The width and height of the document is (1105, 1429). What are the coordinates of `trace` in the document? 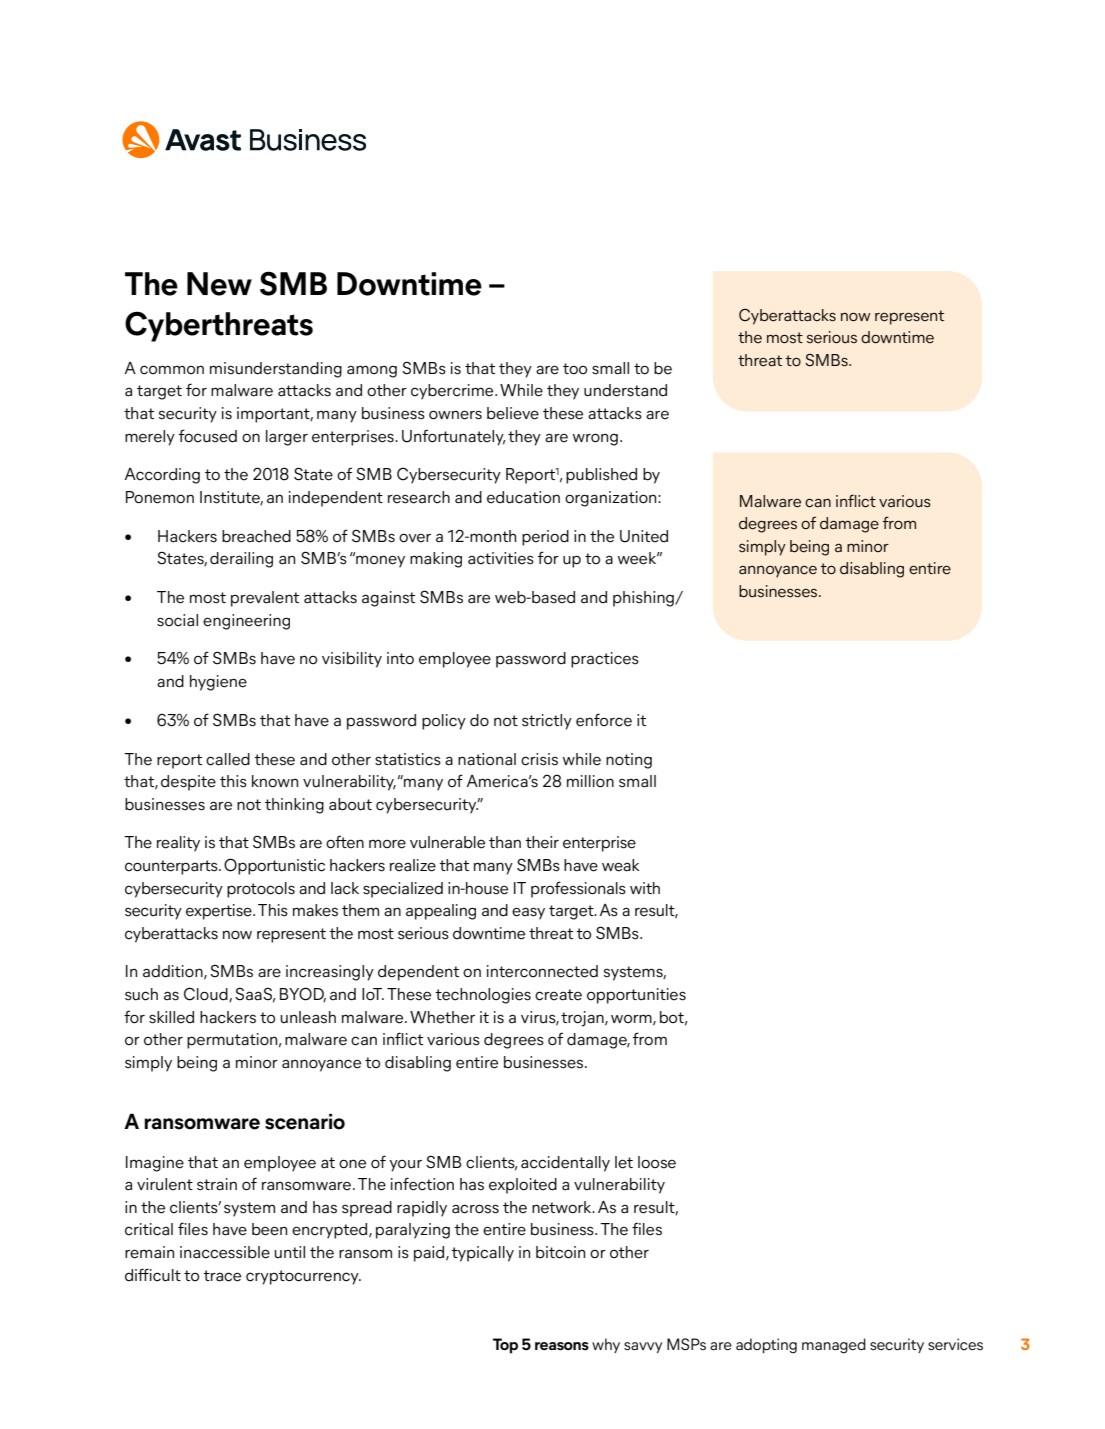 It's located at (222, 1276).
